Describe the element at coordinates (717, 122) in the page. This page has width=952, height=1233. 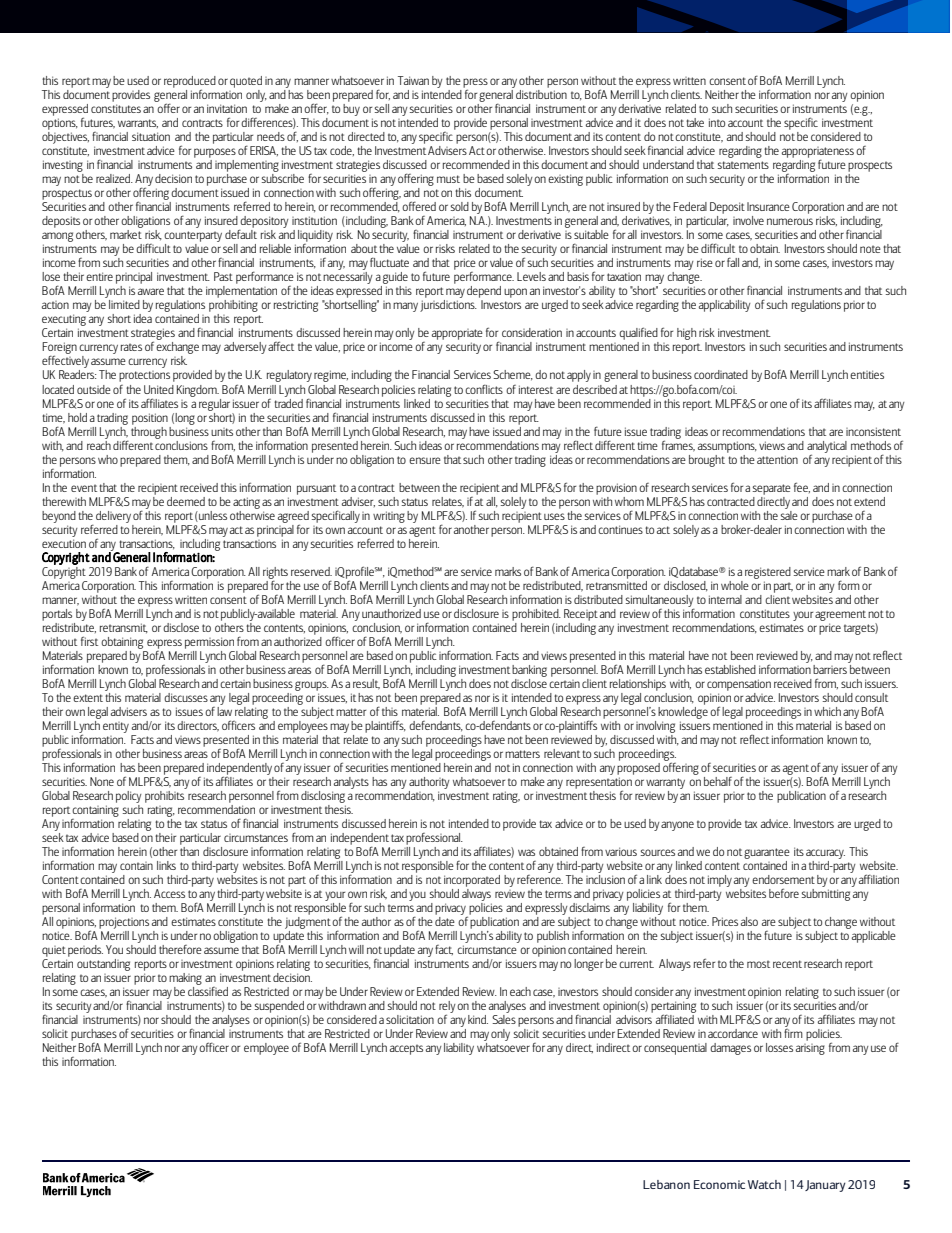
I see `into` at that location.
